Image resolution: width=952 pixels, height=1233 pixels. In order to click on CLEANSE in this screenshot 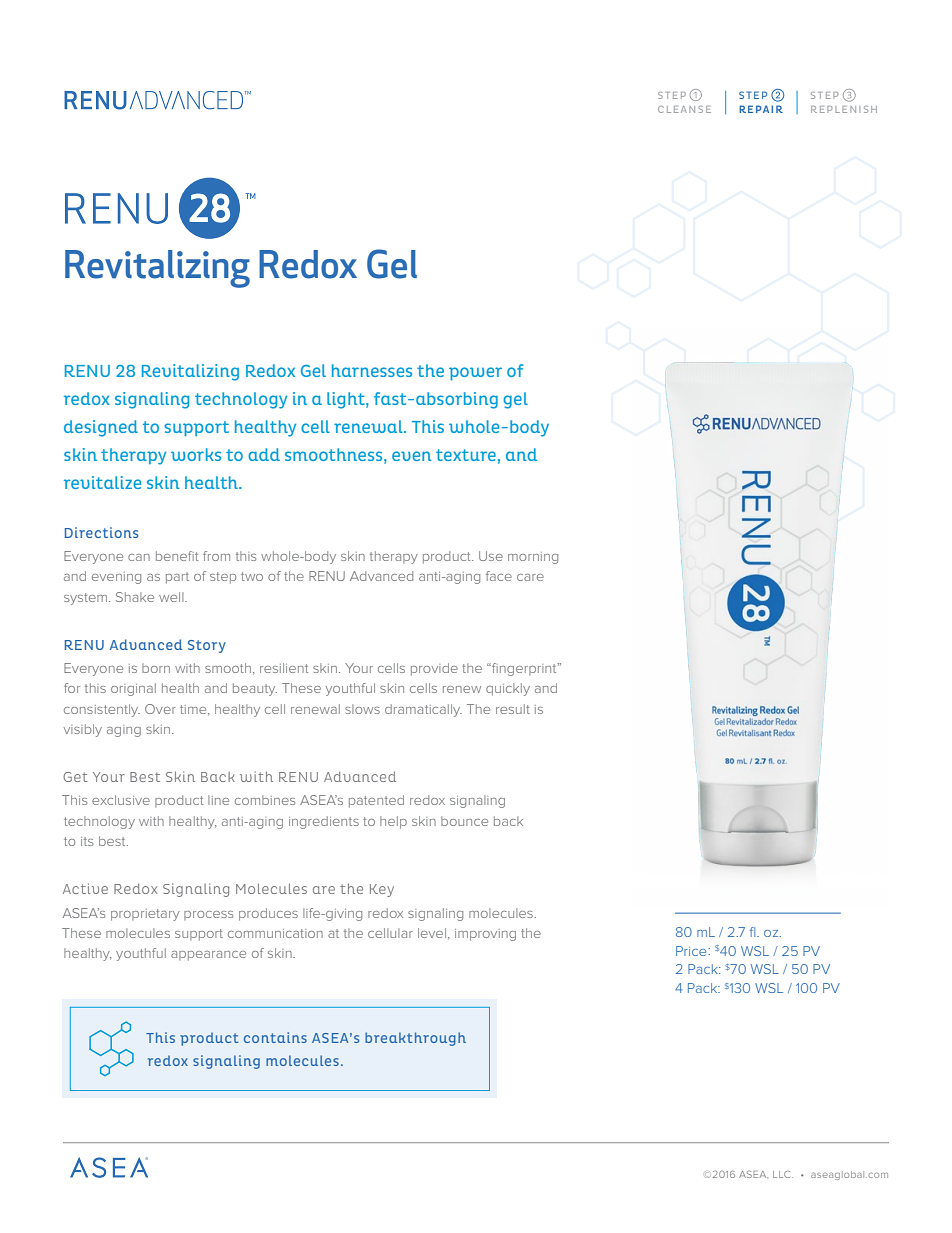, I will do `click(684, 109)`.
